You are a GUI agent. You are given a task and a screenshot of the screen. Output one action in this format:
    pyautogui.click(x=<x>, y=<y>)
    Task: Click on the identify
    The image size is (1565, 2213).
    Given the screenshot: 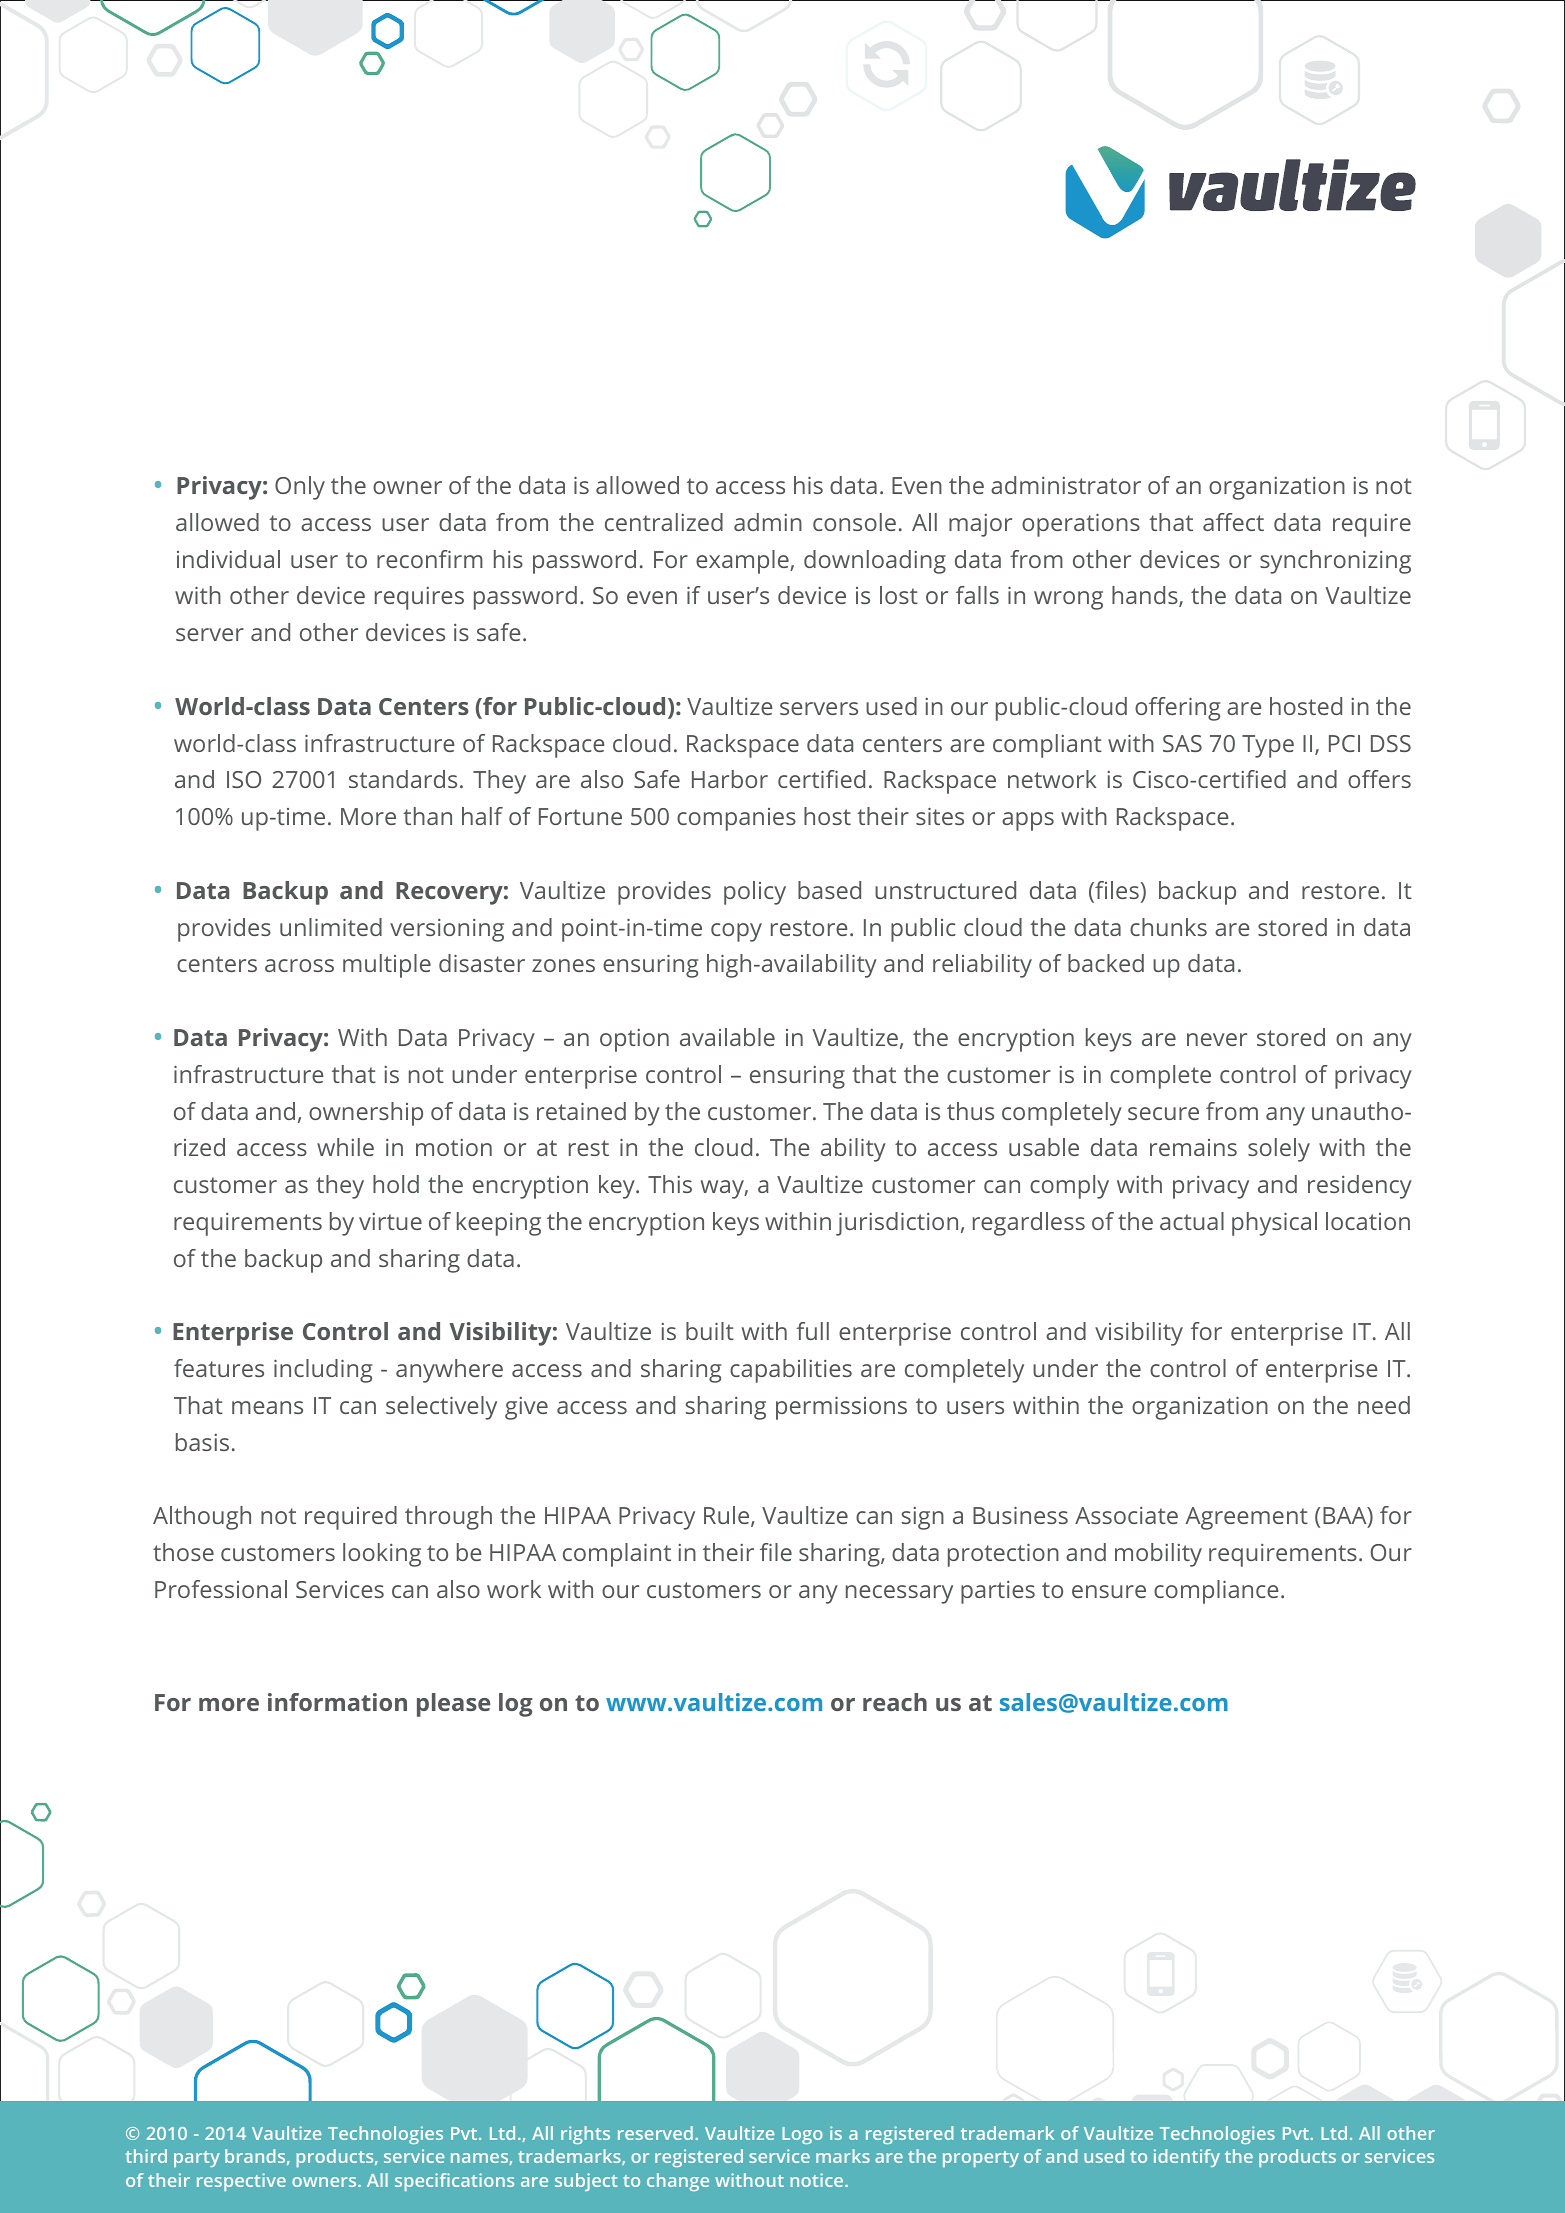 What is the action you would take?
    pyautogui.click(x=1187, y=2158)
